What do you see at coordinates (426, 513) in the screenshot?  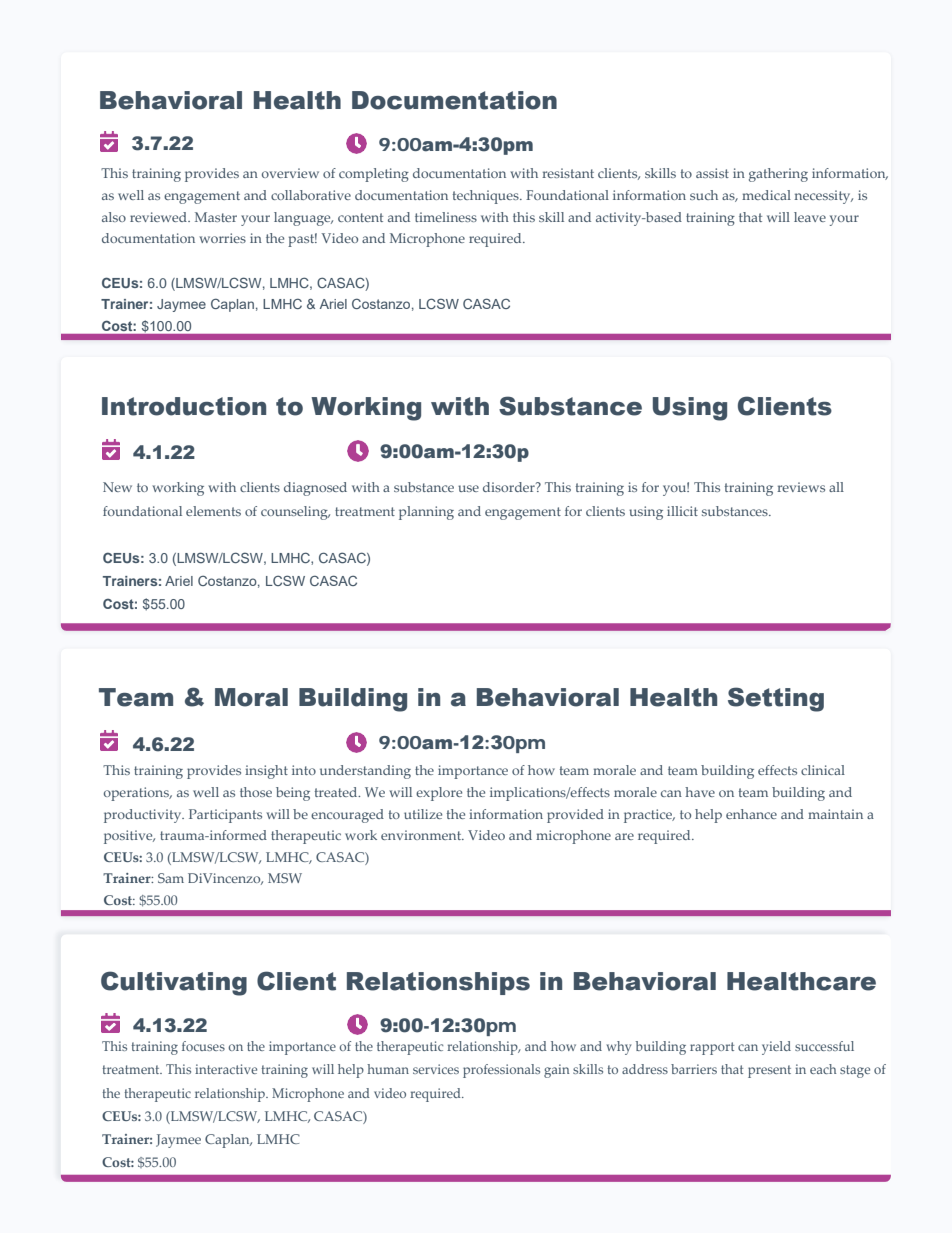 I see `planning` at bounding box center [426, 513].
